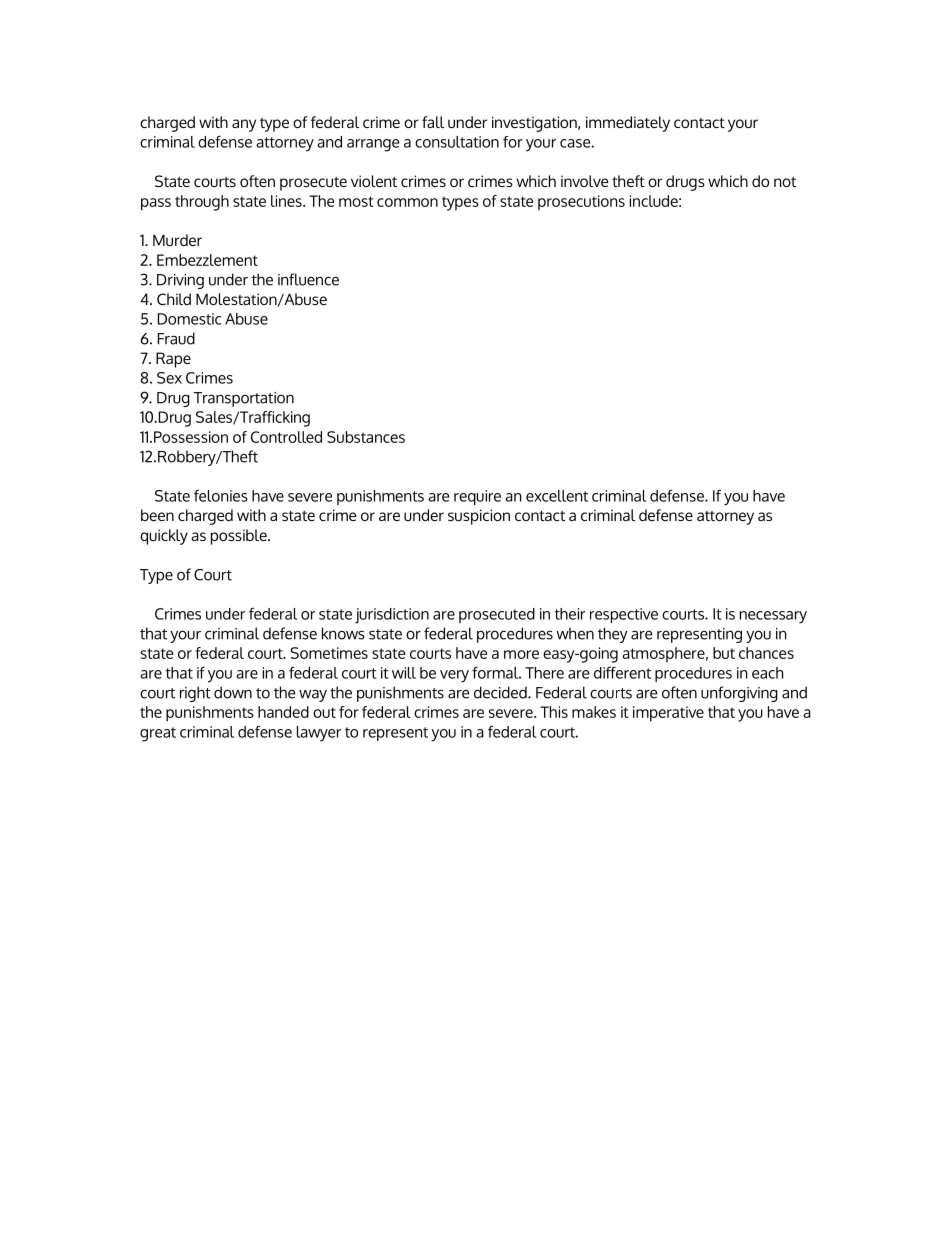 Image resolution: width=952 pixels, height=1233 pixels. I want to click on Transportation, so click(244, 399).
